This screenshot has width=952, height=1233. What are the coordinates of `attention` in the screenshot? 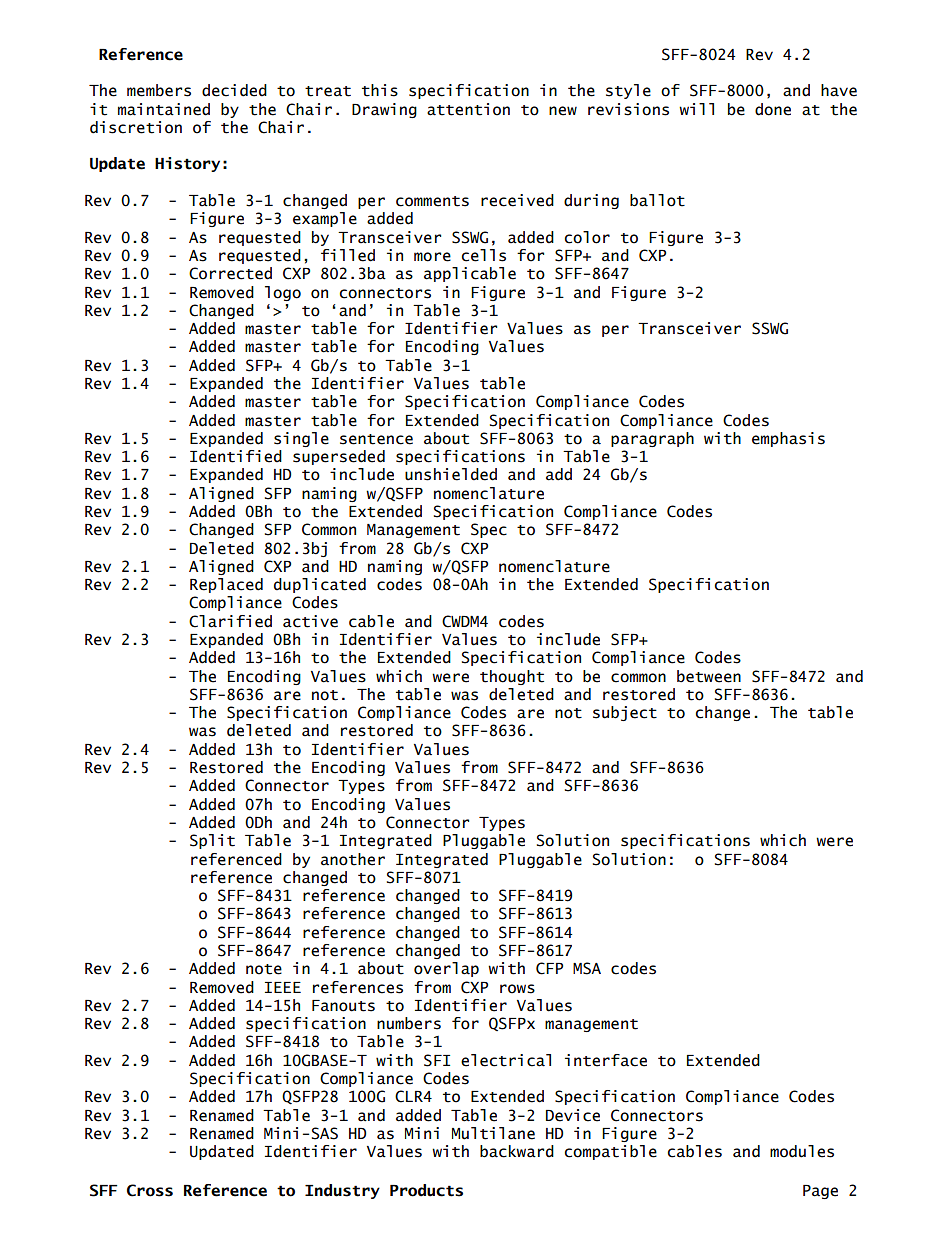 It's located at (468, 109).
